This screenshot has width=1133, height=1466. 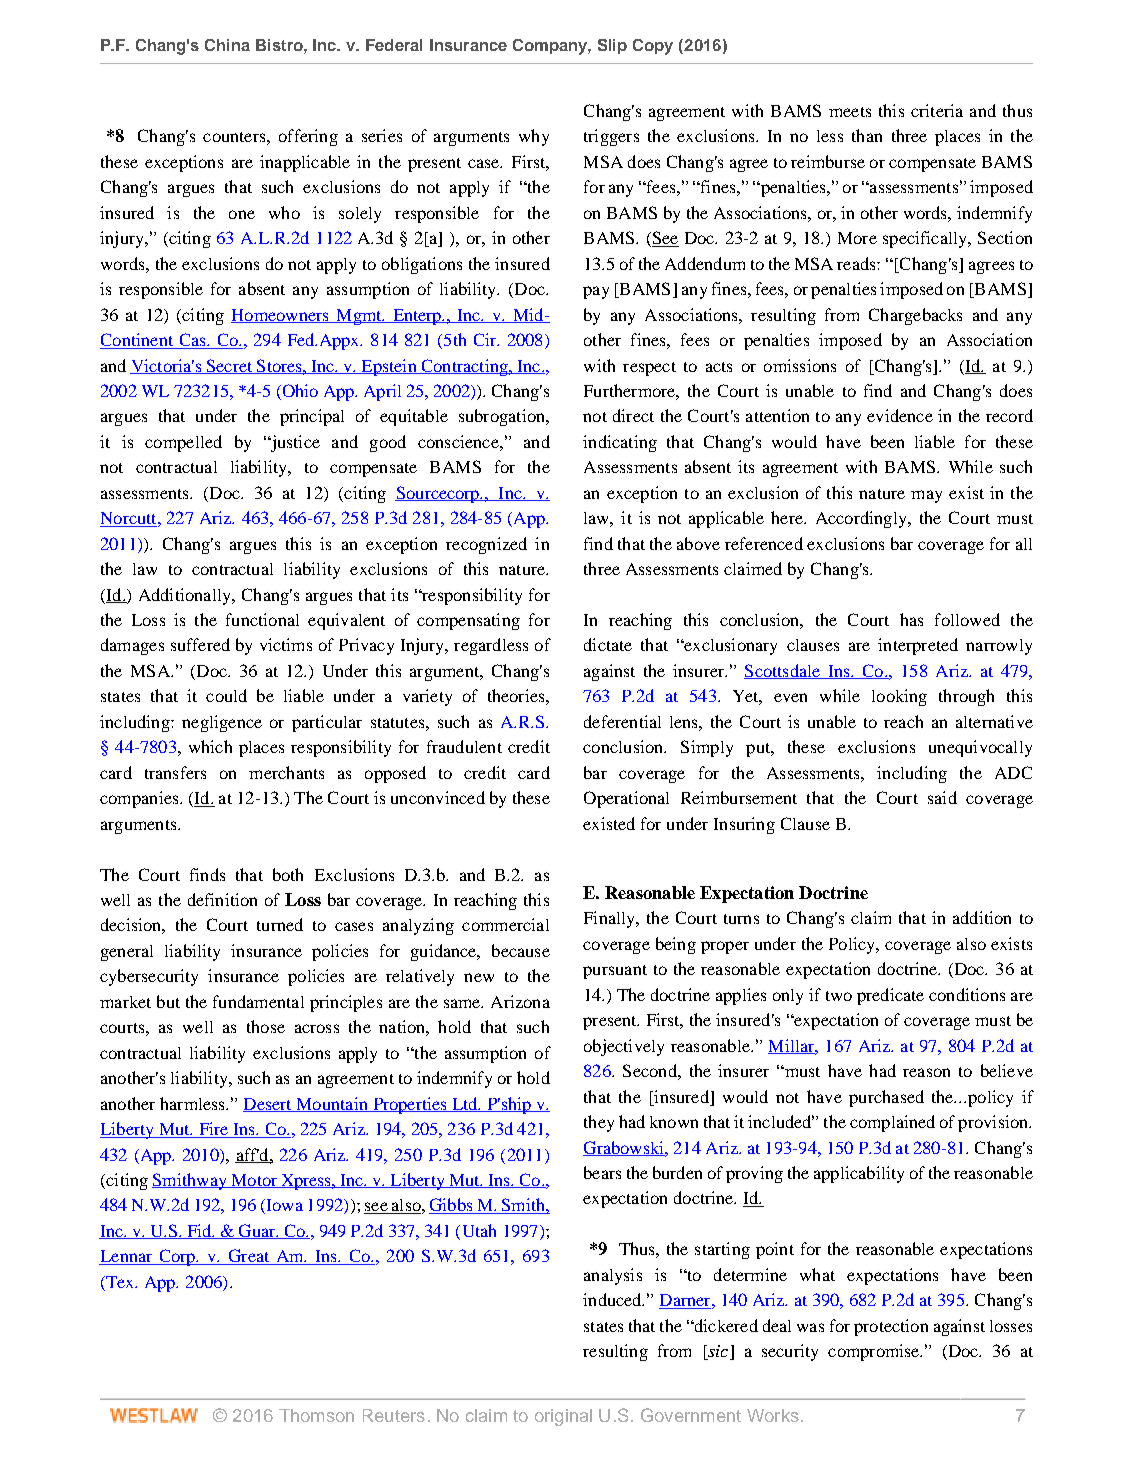 I want to click on because, so click(x=521, y=950).
